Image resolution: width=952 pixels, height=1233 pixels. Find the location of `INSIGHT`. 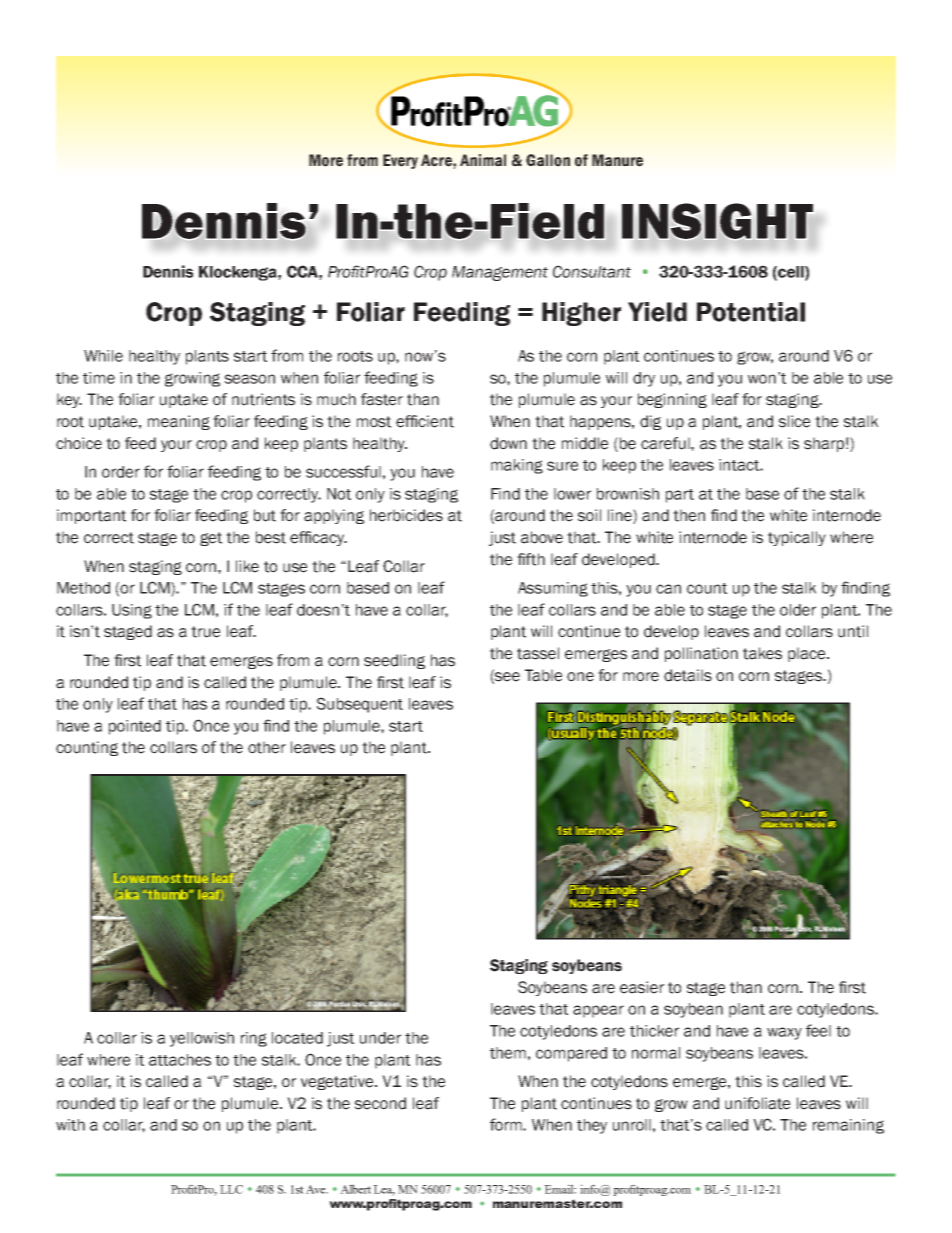

INSIGHT is located at coordinates (718, 222).
